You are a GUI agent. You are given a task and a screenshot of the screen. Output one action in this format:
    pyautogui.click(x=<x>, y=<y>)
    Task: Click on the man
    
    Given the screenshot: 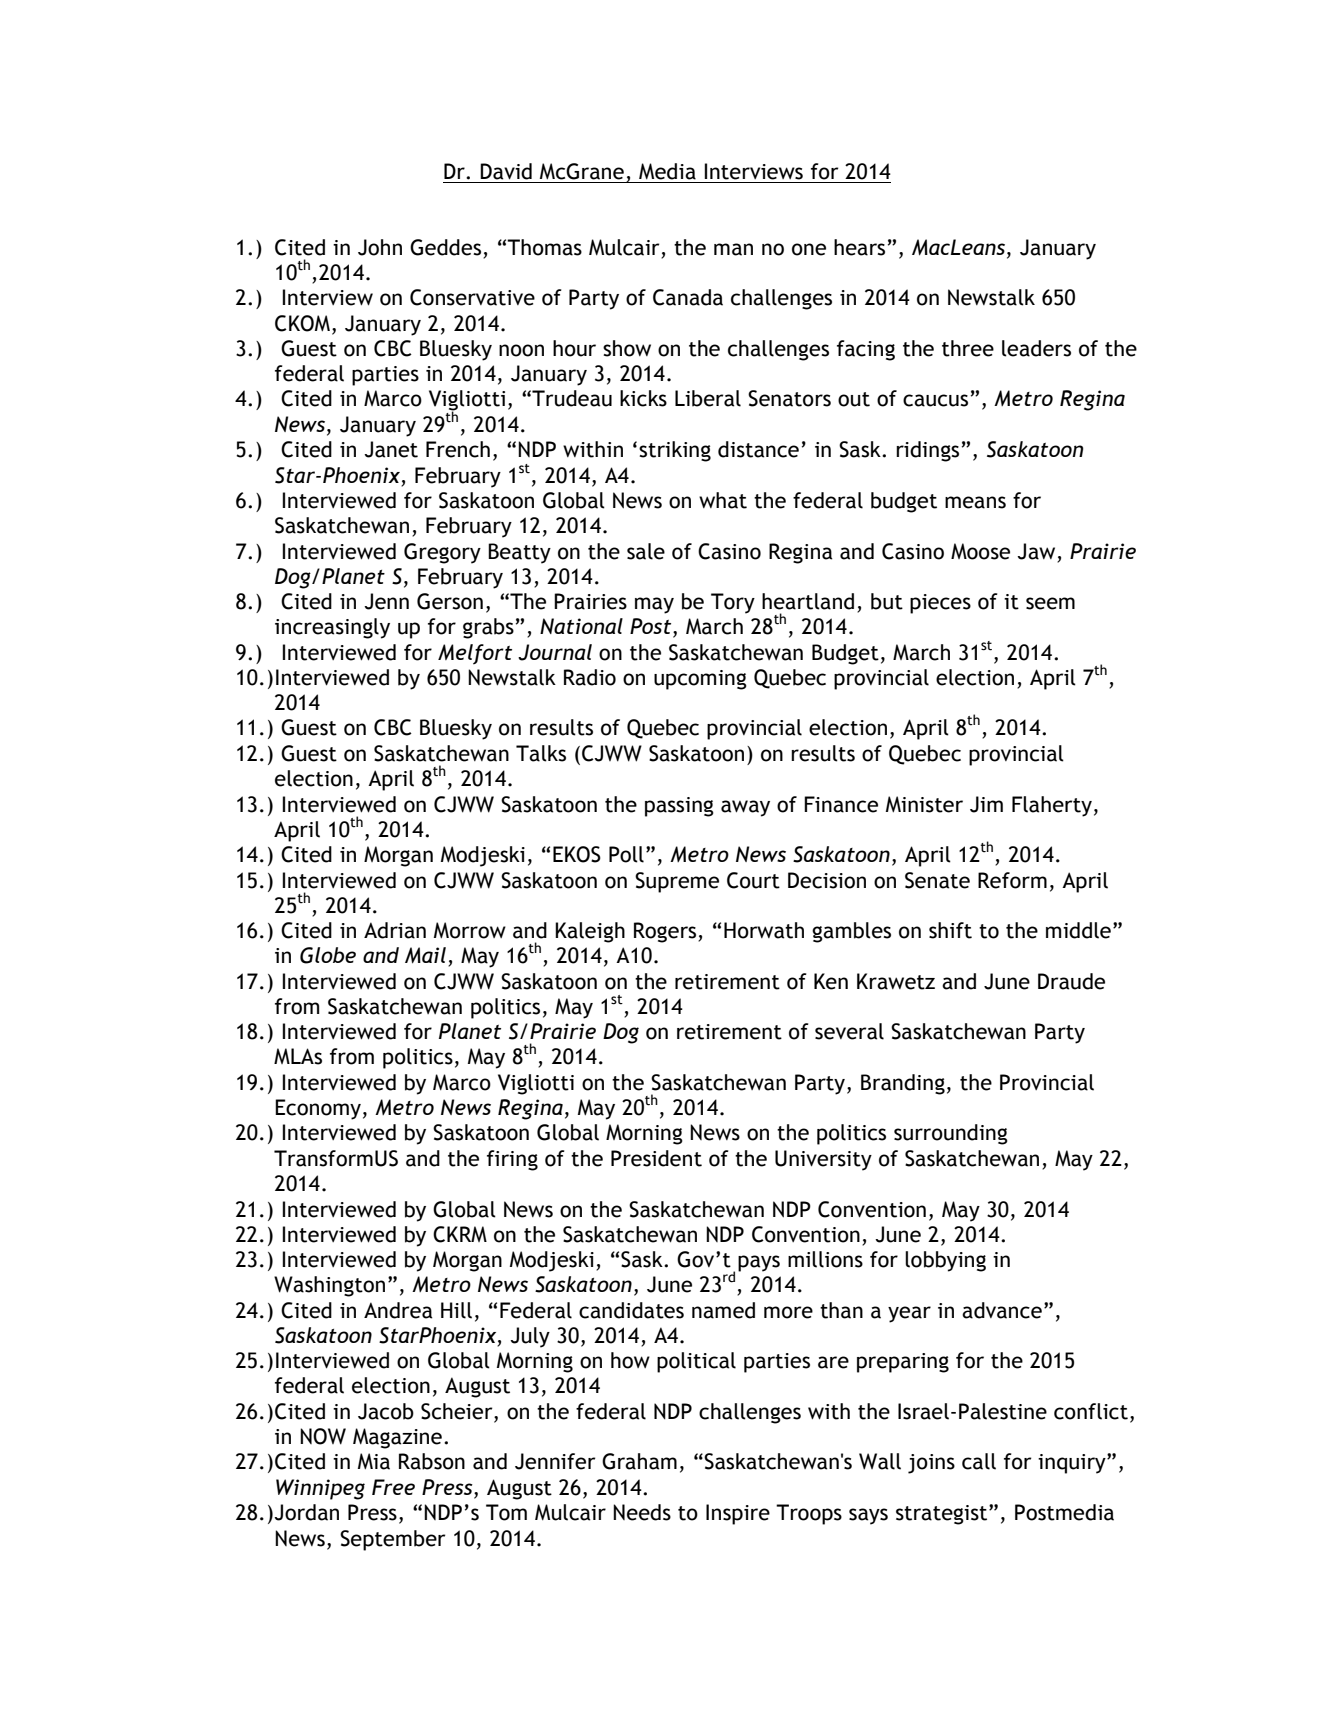 What is the action you would take?
    pyautogui.click(x=733, y=249)
